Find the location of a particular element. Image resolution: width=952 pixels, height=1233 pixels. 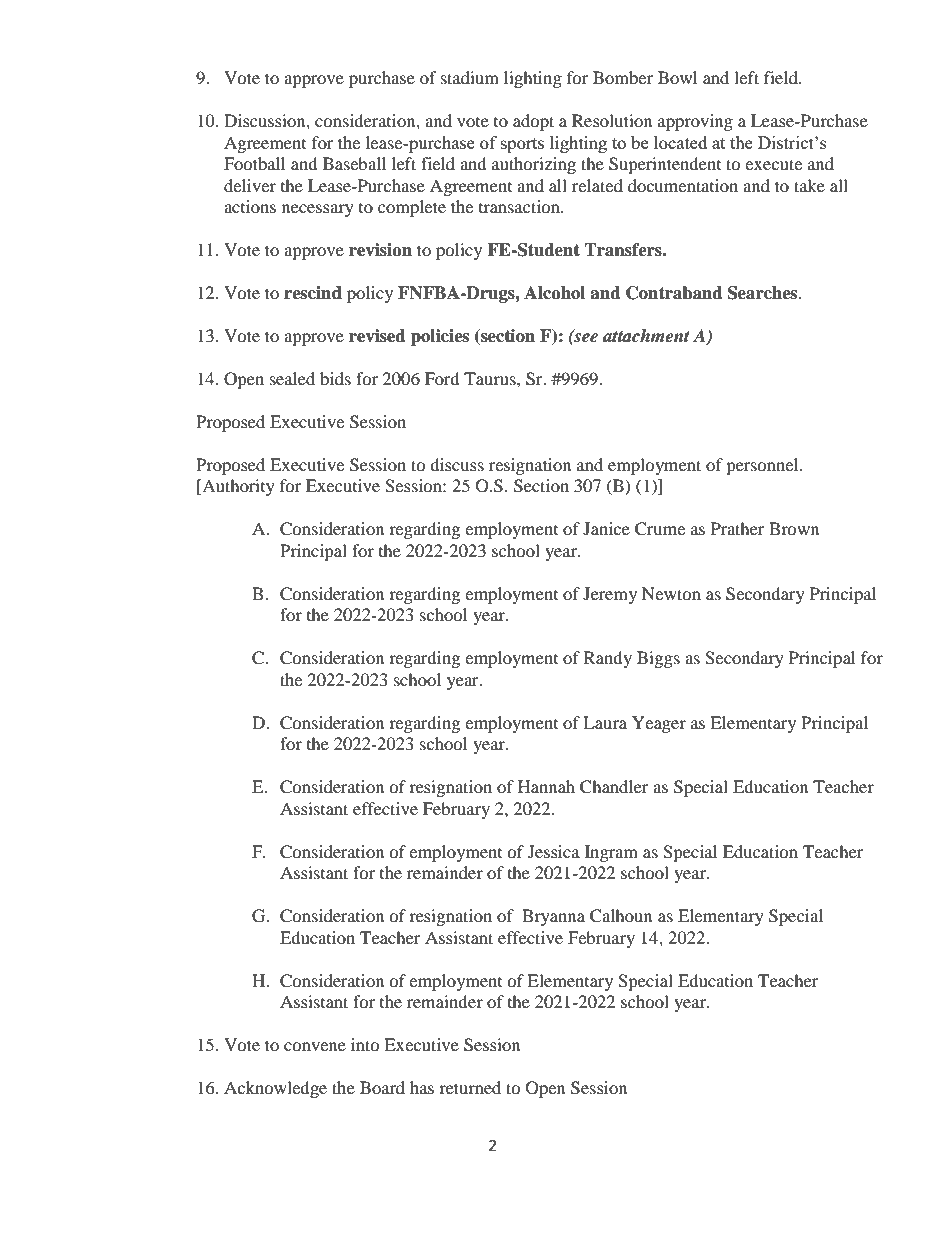

Newton is located at coordinates (671, 593).
